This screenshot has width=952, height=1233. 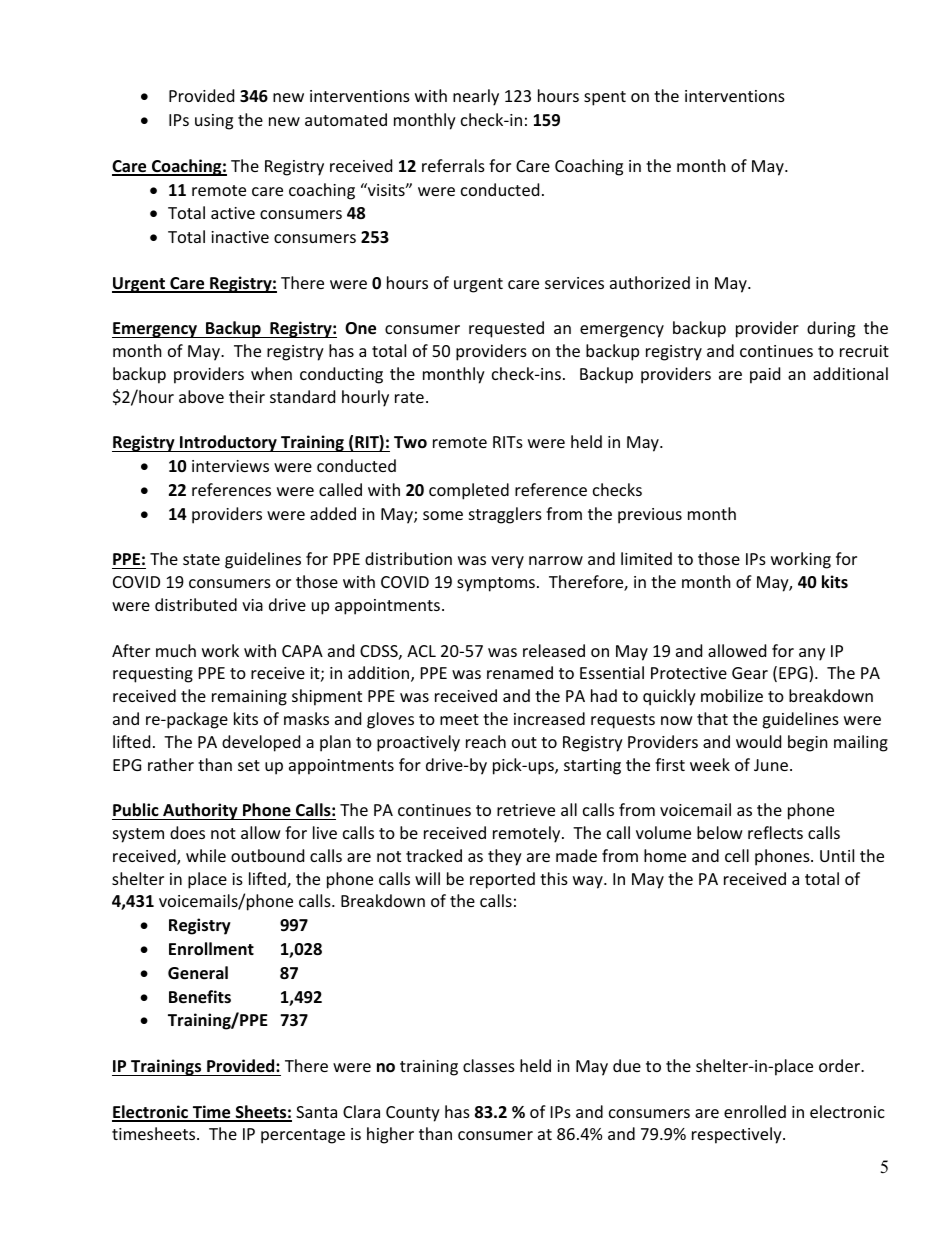 I want to click on stragglers, so click(x=505, y=515).
